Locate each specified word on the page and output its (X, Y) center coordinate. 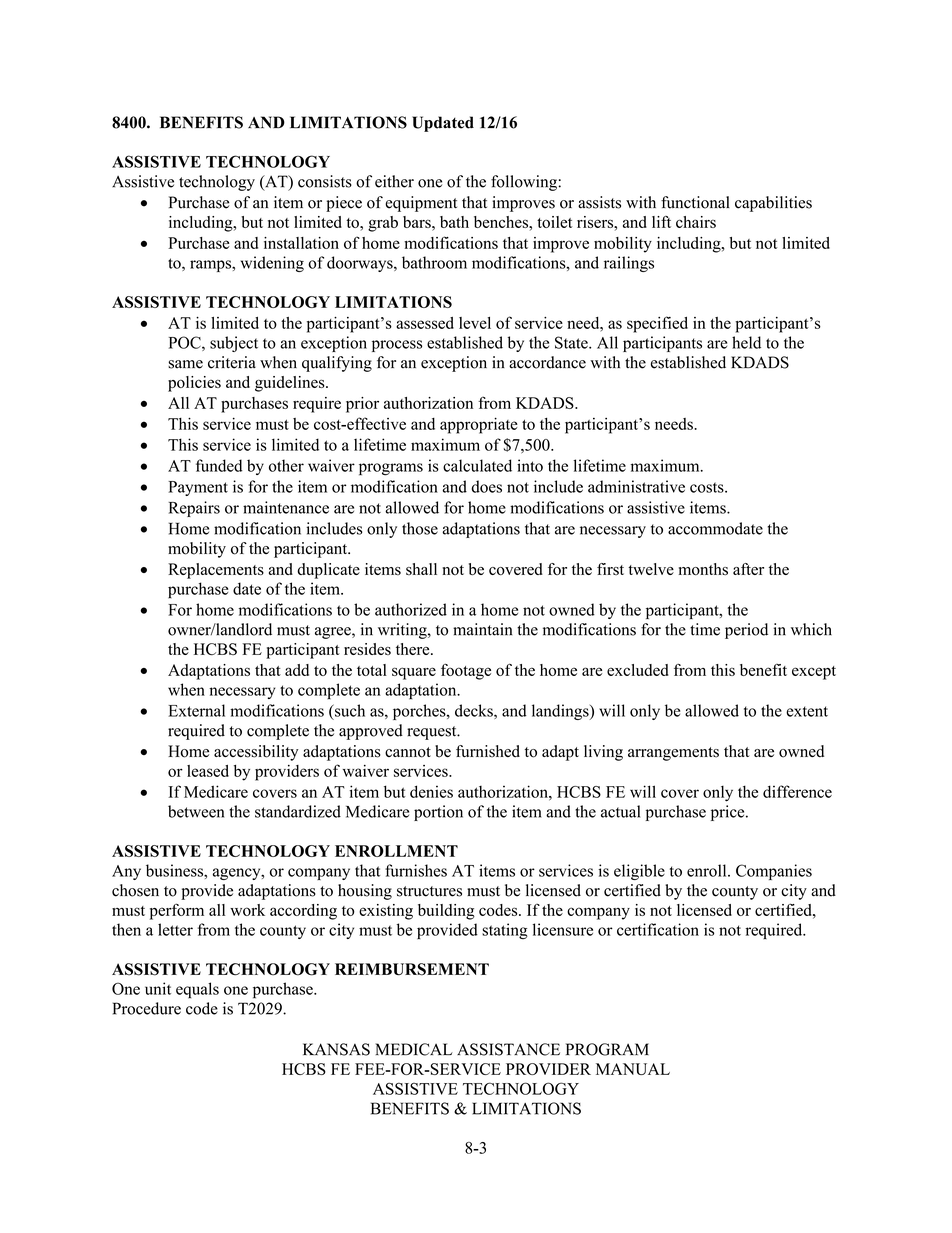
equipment (421, 204)
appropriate (479, 425)
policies (194, 384)
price (729, 813)
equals (197, 990)
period (746, 631)
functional (695, 202)
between (196, 811)
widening (272, 264)
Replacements (216, 571)
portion (438, 813)
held (746, 342)
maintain (482, 629)
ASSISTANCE (508, 1049)
